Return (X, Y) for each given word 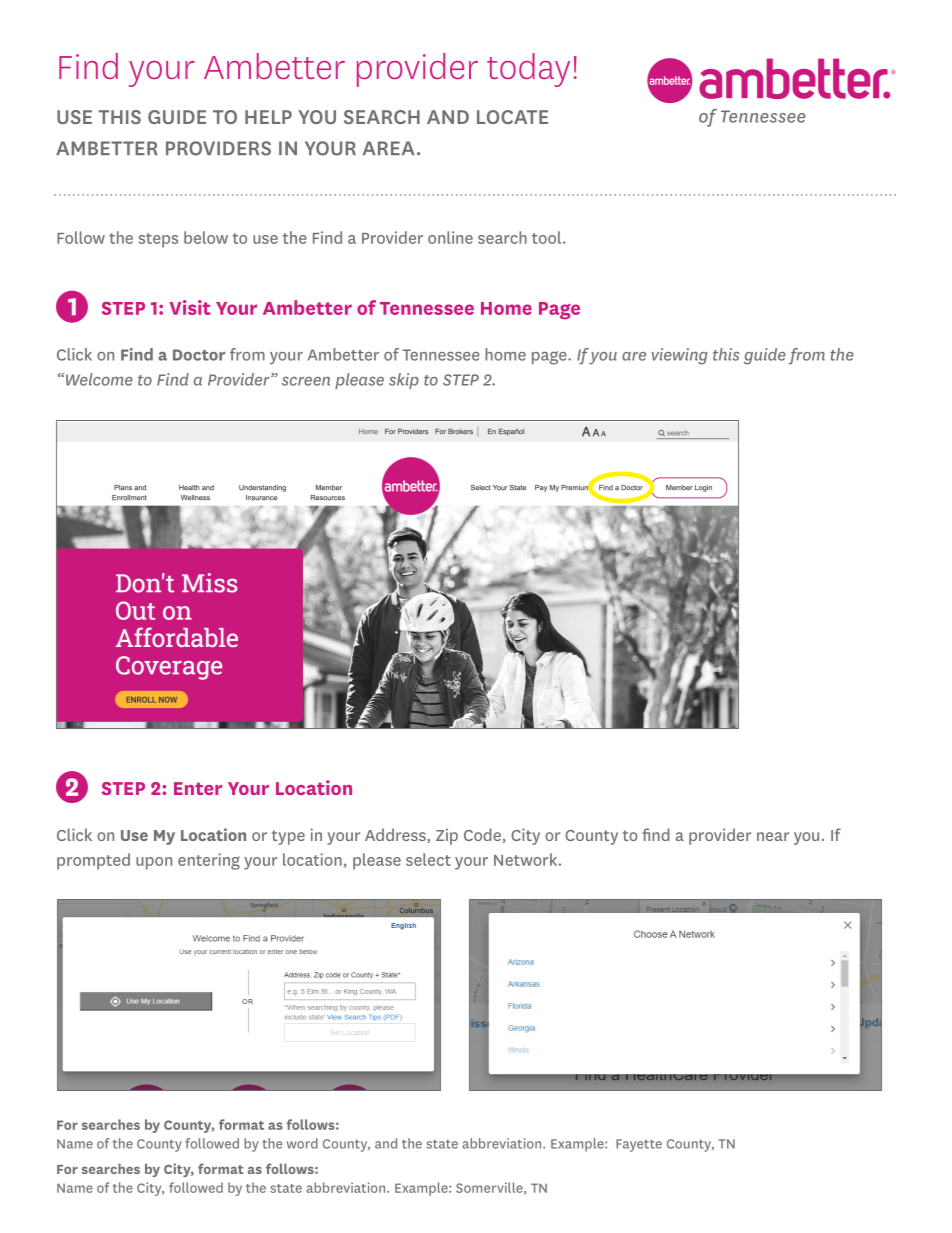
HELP (268, 117)
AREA (389, 148)
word (302, 1143)
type (288, 837)
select (428, 859)
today (528, 70)
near (773, 836)
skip (404, 381)
